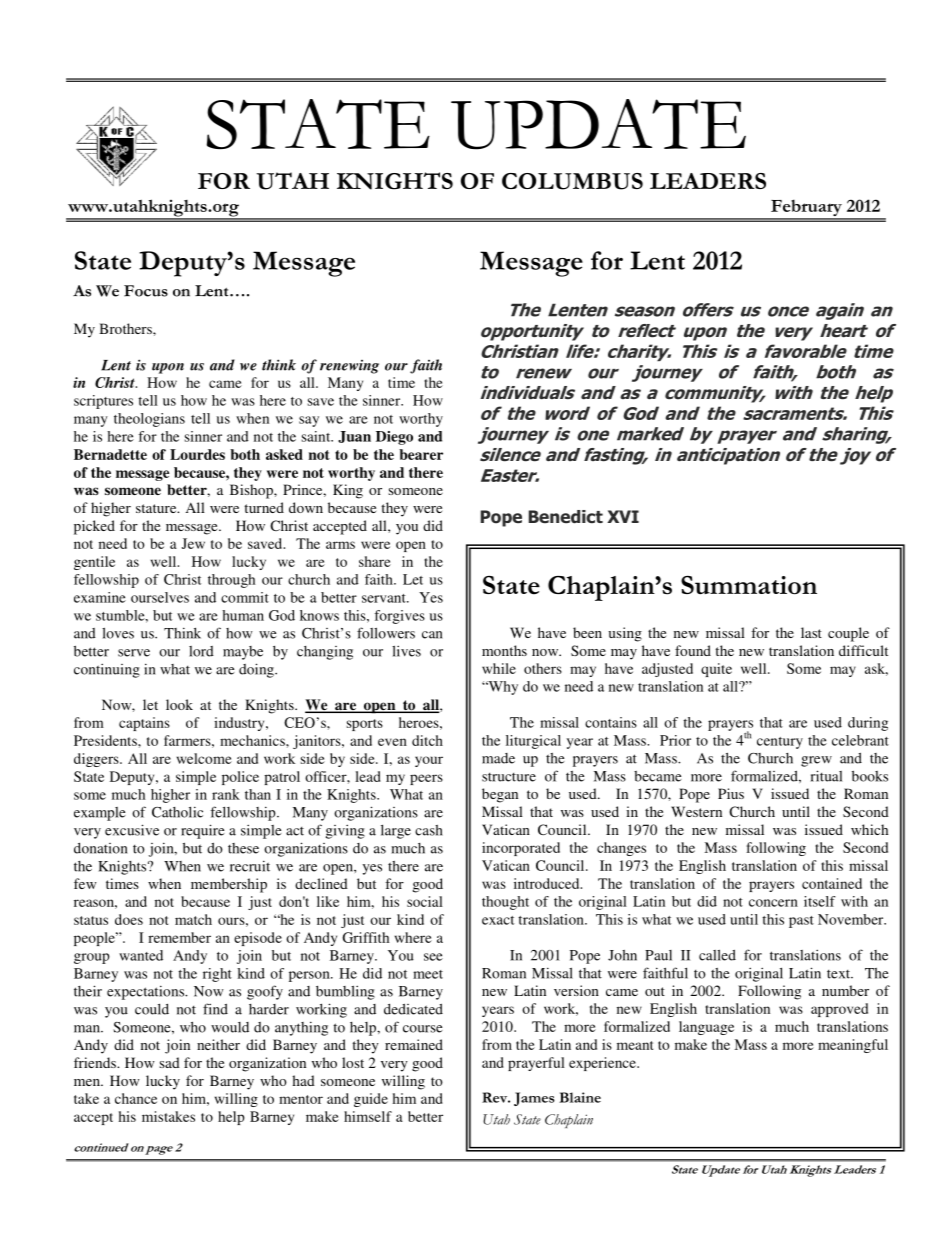 The width and height of the screenshot is (952, 1233). Describe the element at coordinates (146, 291) in the screenshot. I see `Focus` at that location.
